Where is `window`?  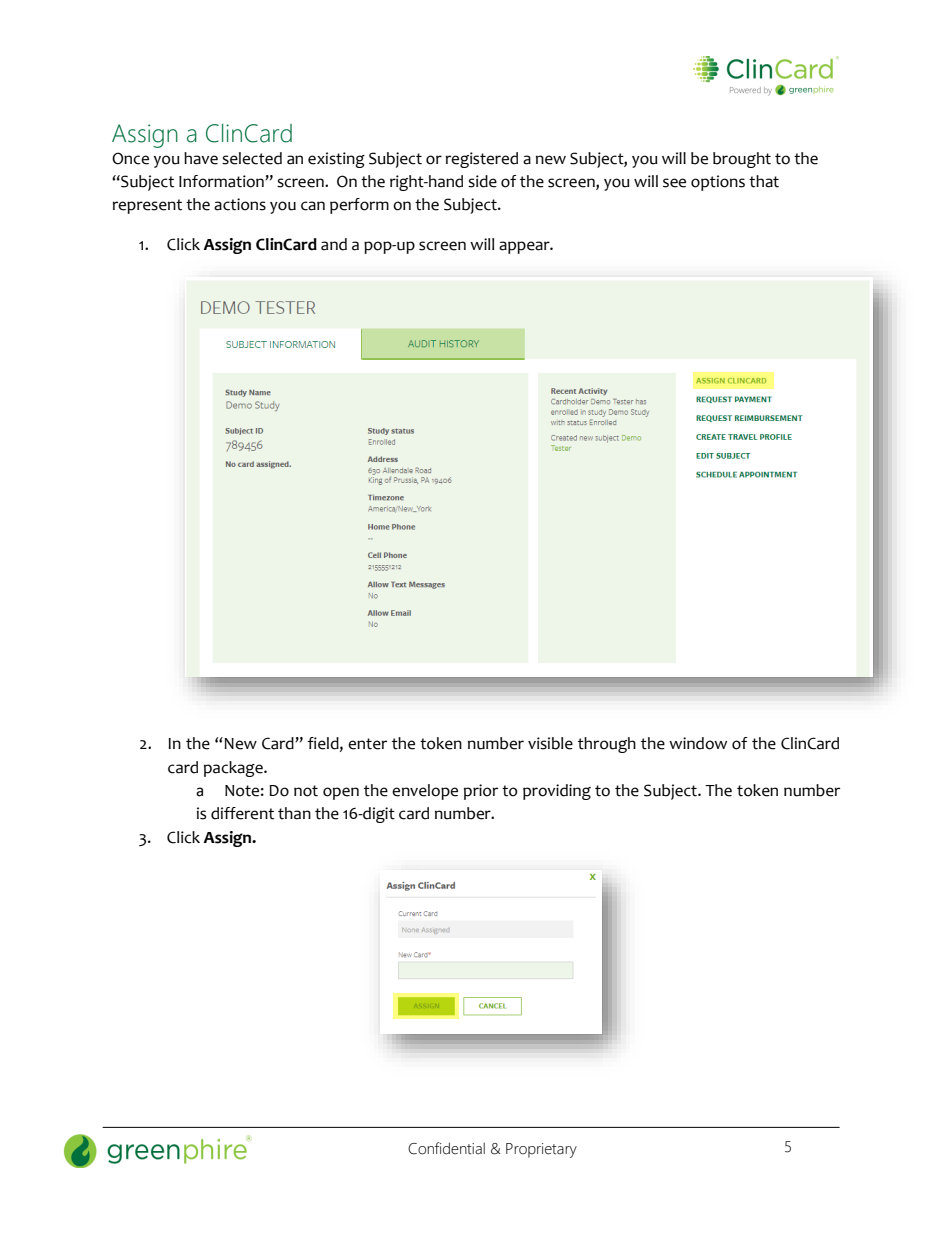 window is located at coordinates (698, 743).
